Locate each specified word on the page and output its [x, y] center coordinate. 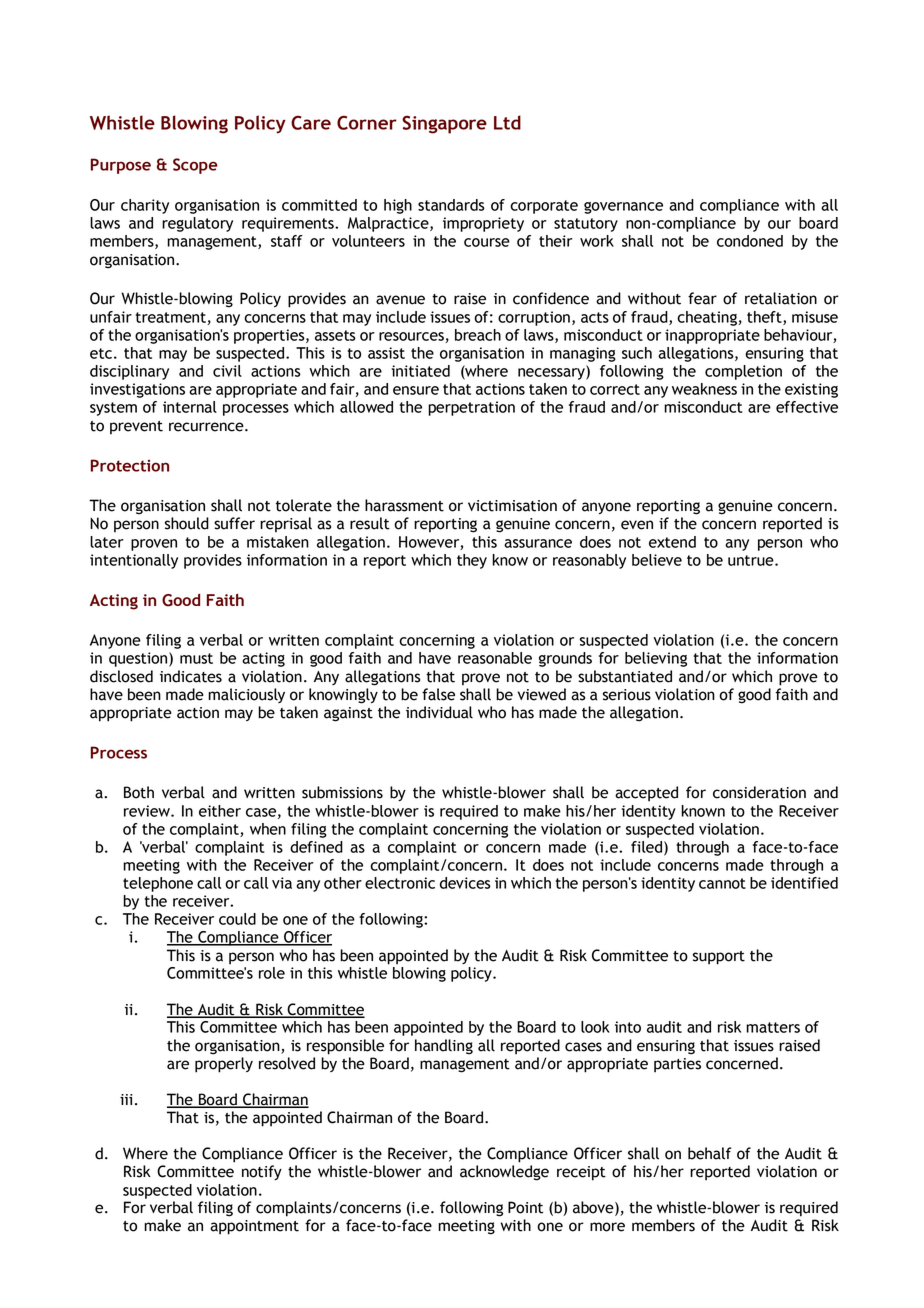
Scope [195, 166]
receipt [581, 1173]
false [438, 694]
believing [656, 659]
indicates [191, 676]
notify [262, 1172]
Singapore [444, 125]
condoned [750, 241]
